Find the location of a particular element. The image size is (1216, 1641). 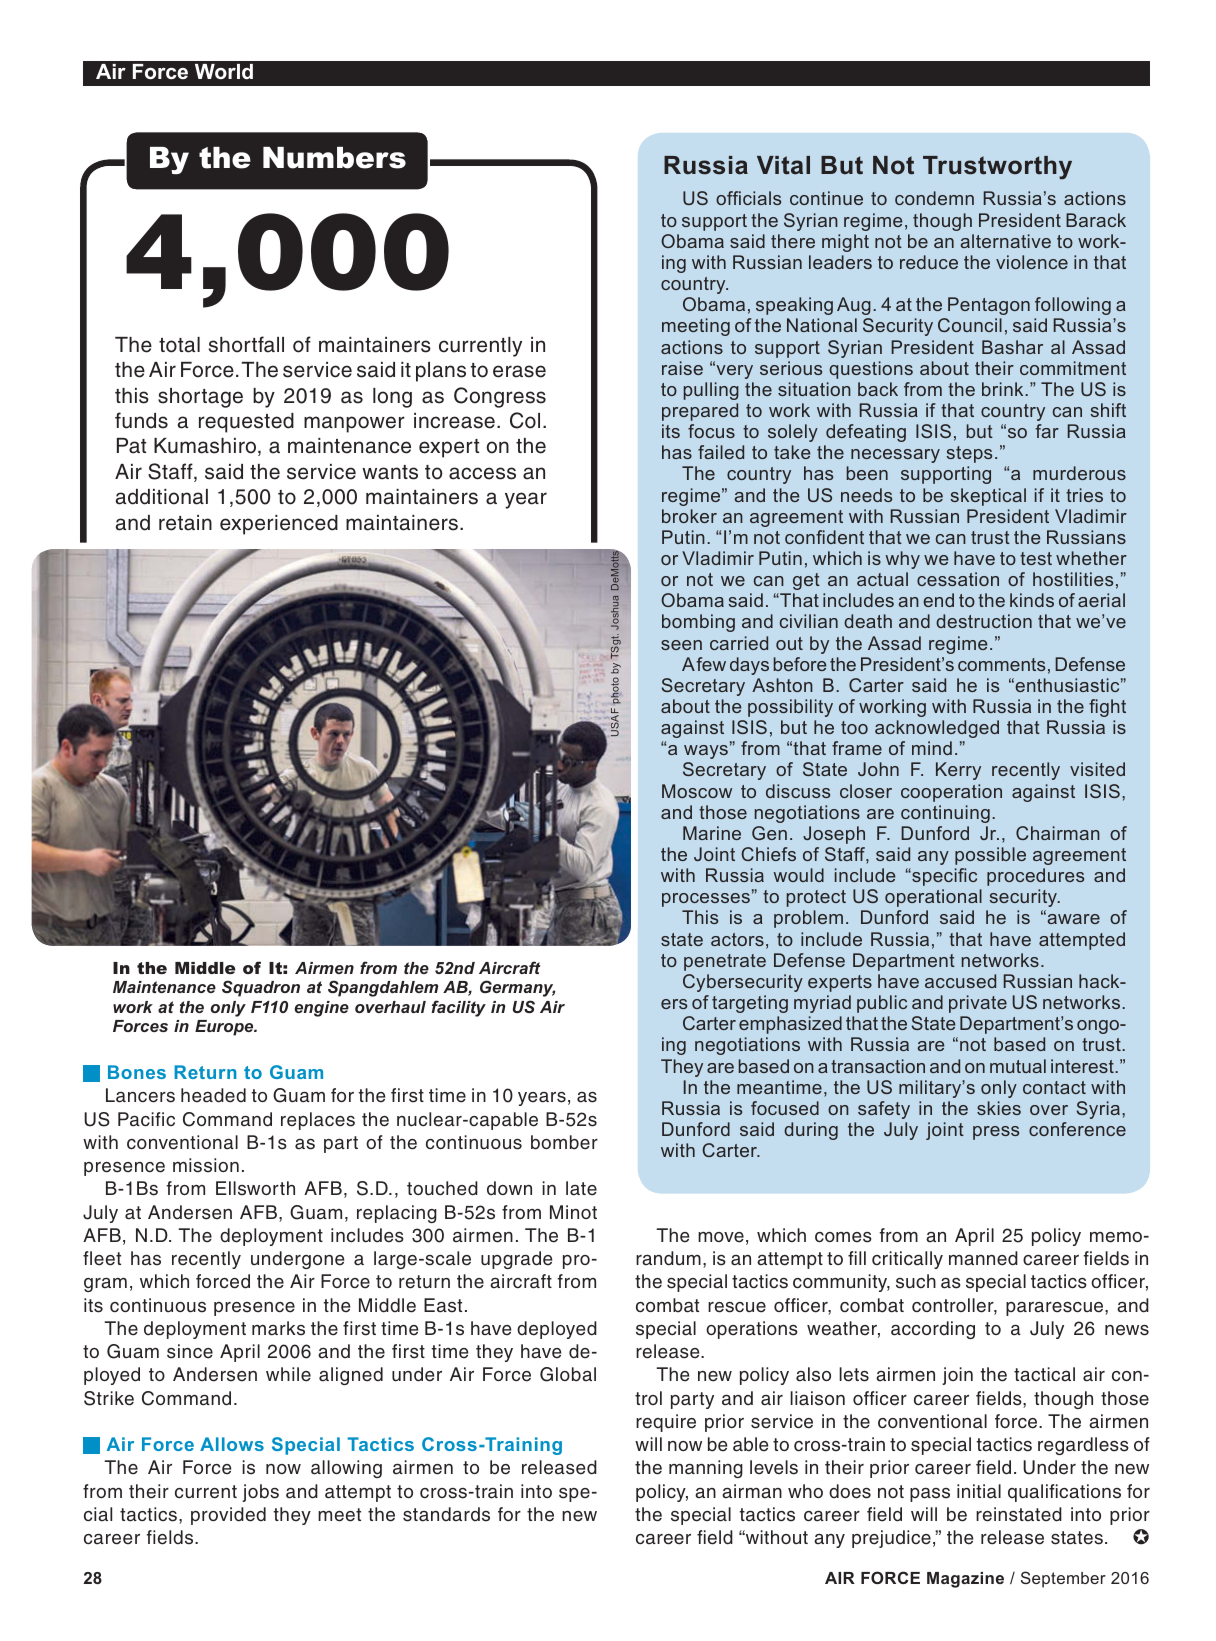

bomber is located at coordinates (564, 1142).
